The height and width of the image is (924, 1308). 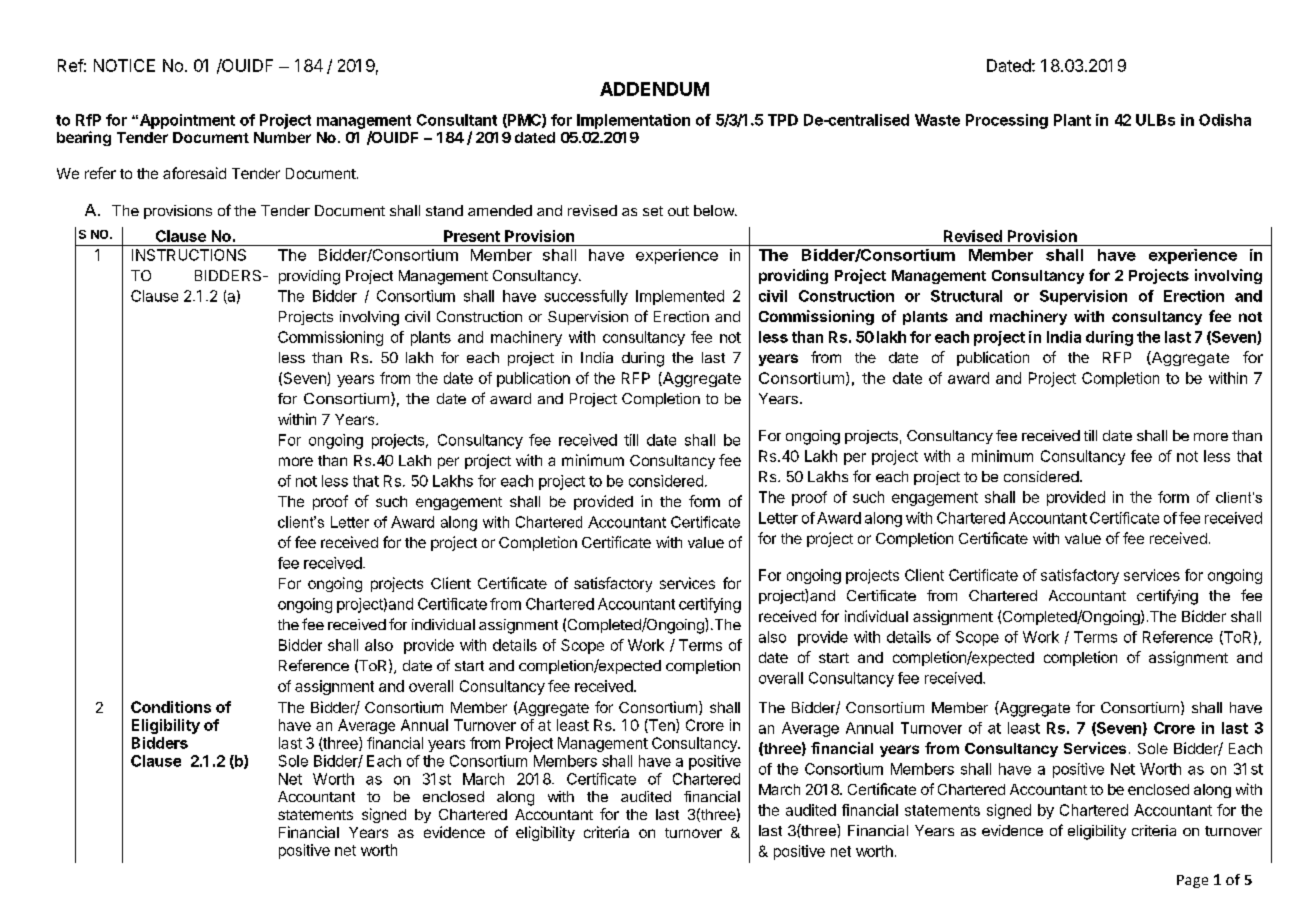 I want to click on Present, so click(x=472, y=236).
